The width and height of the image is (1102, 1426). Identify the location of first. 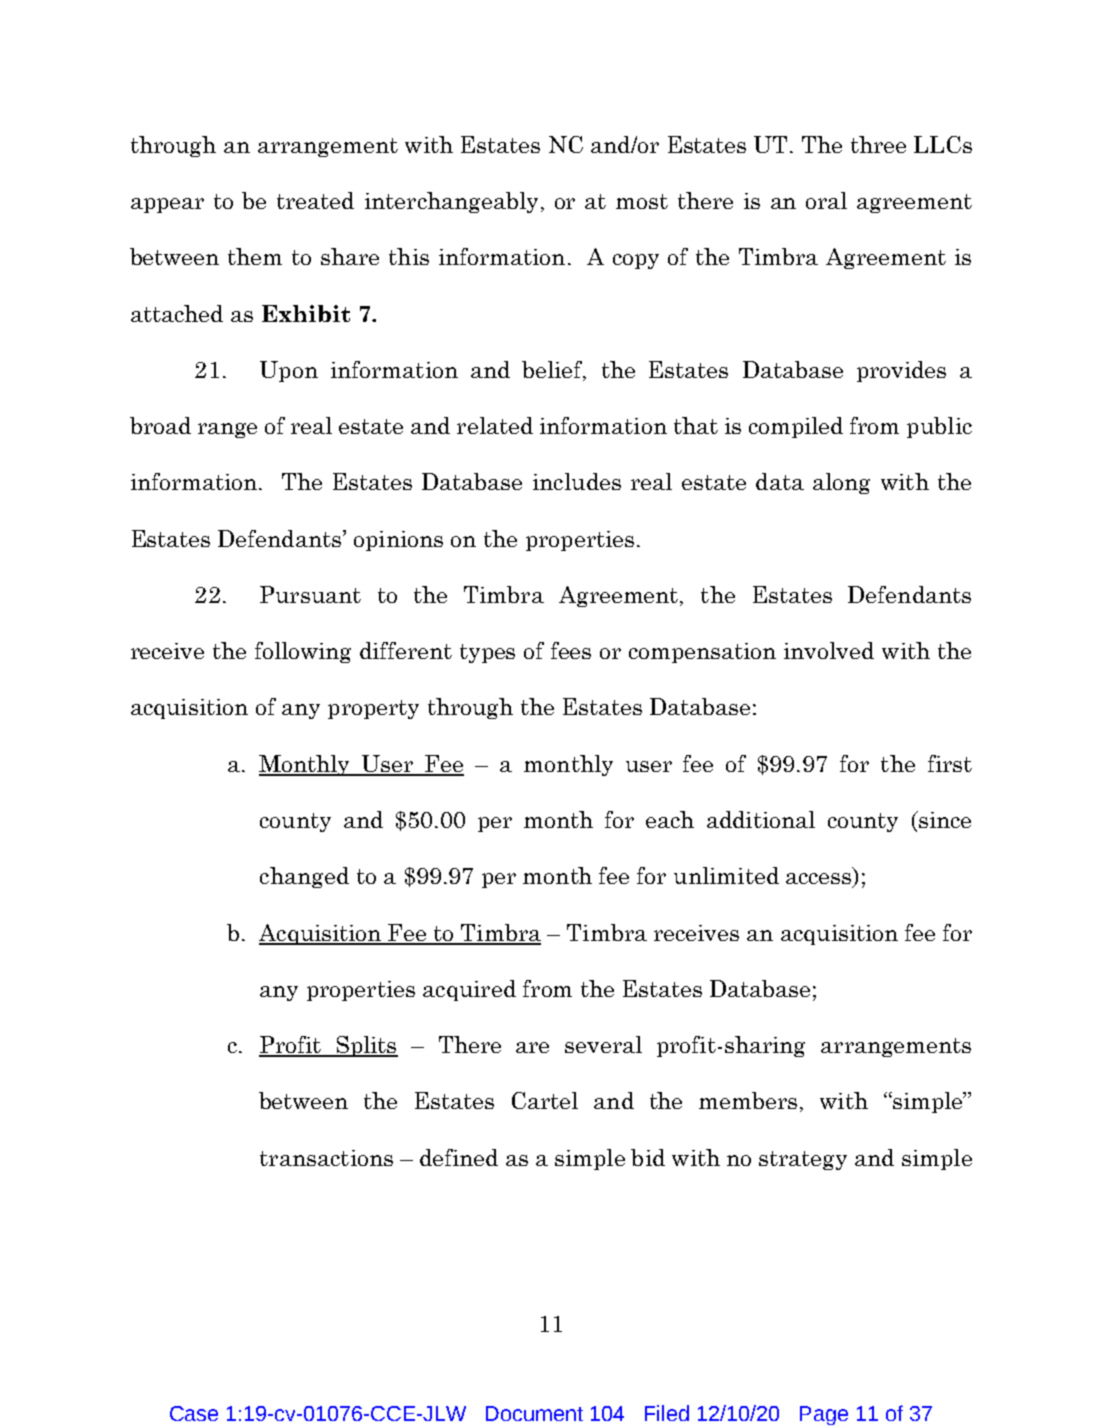
(950, 763).
